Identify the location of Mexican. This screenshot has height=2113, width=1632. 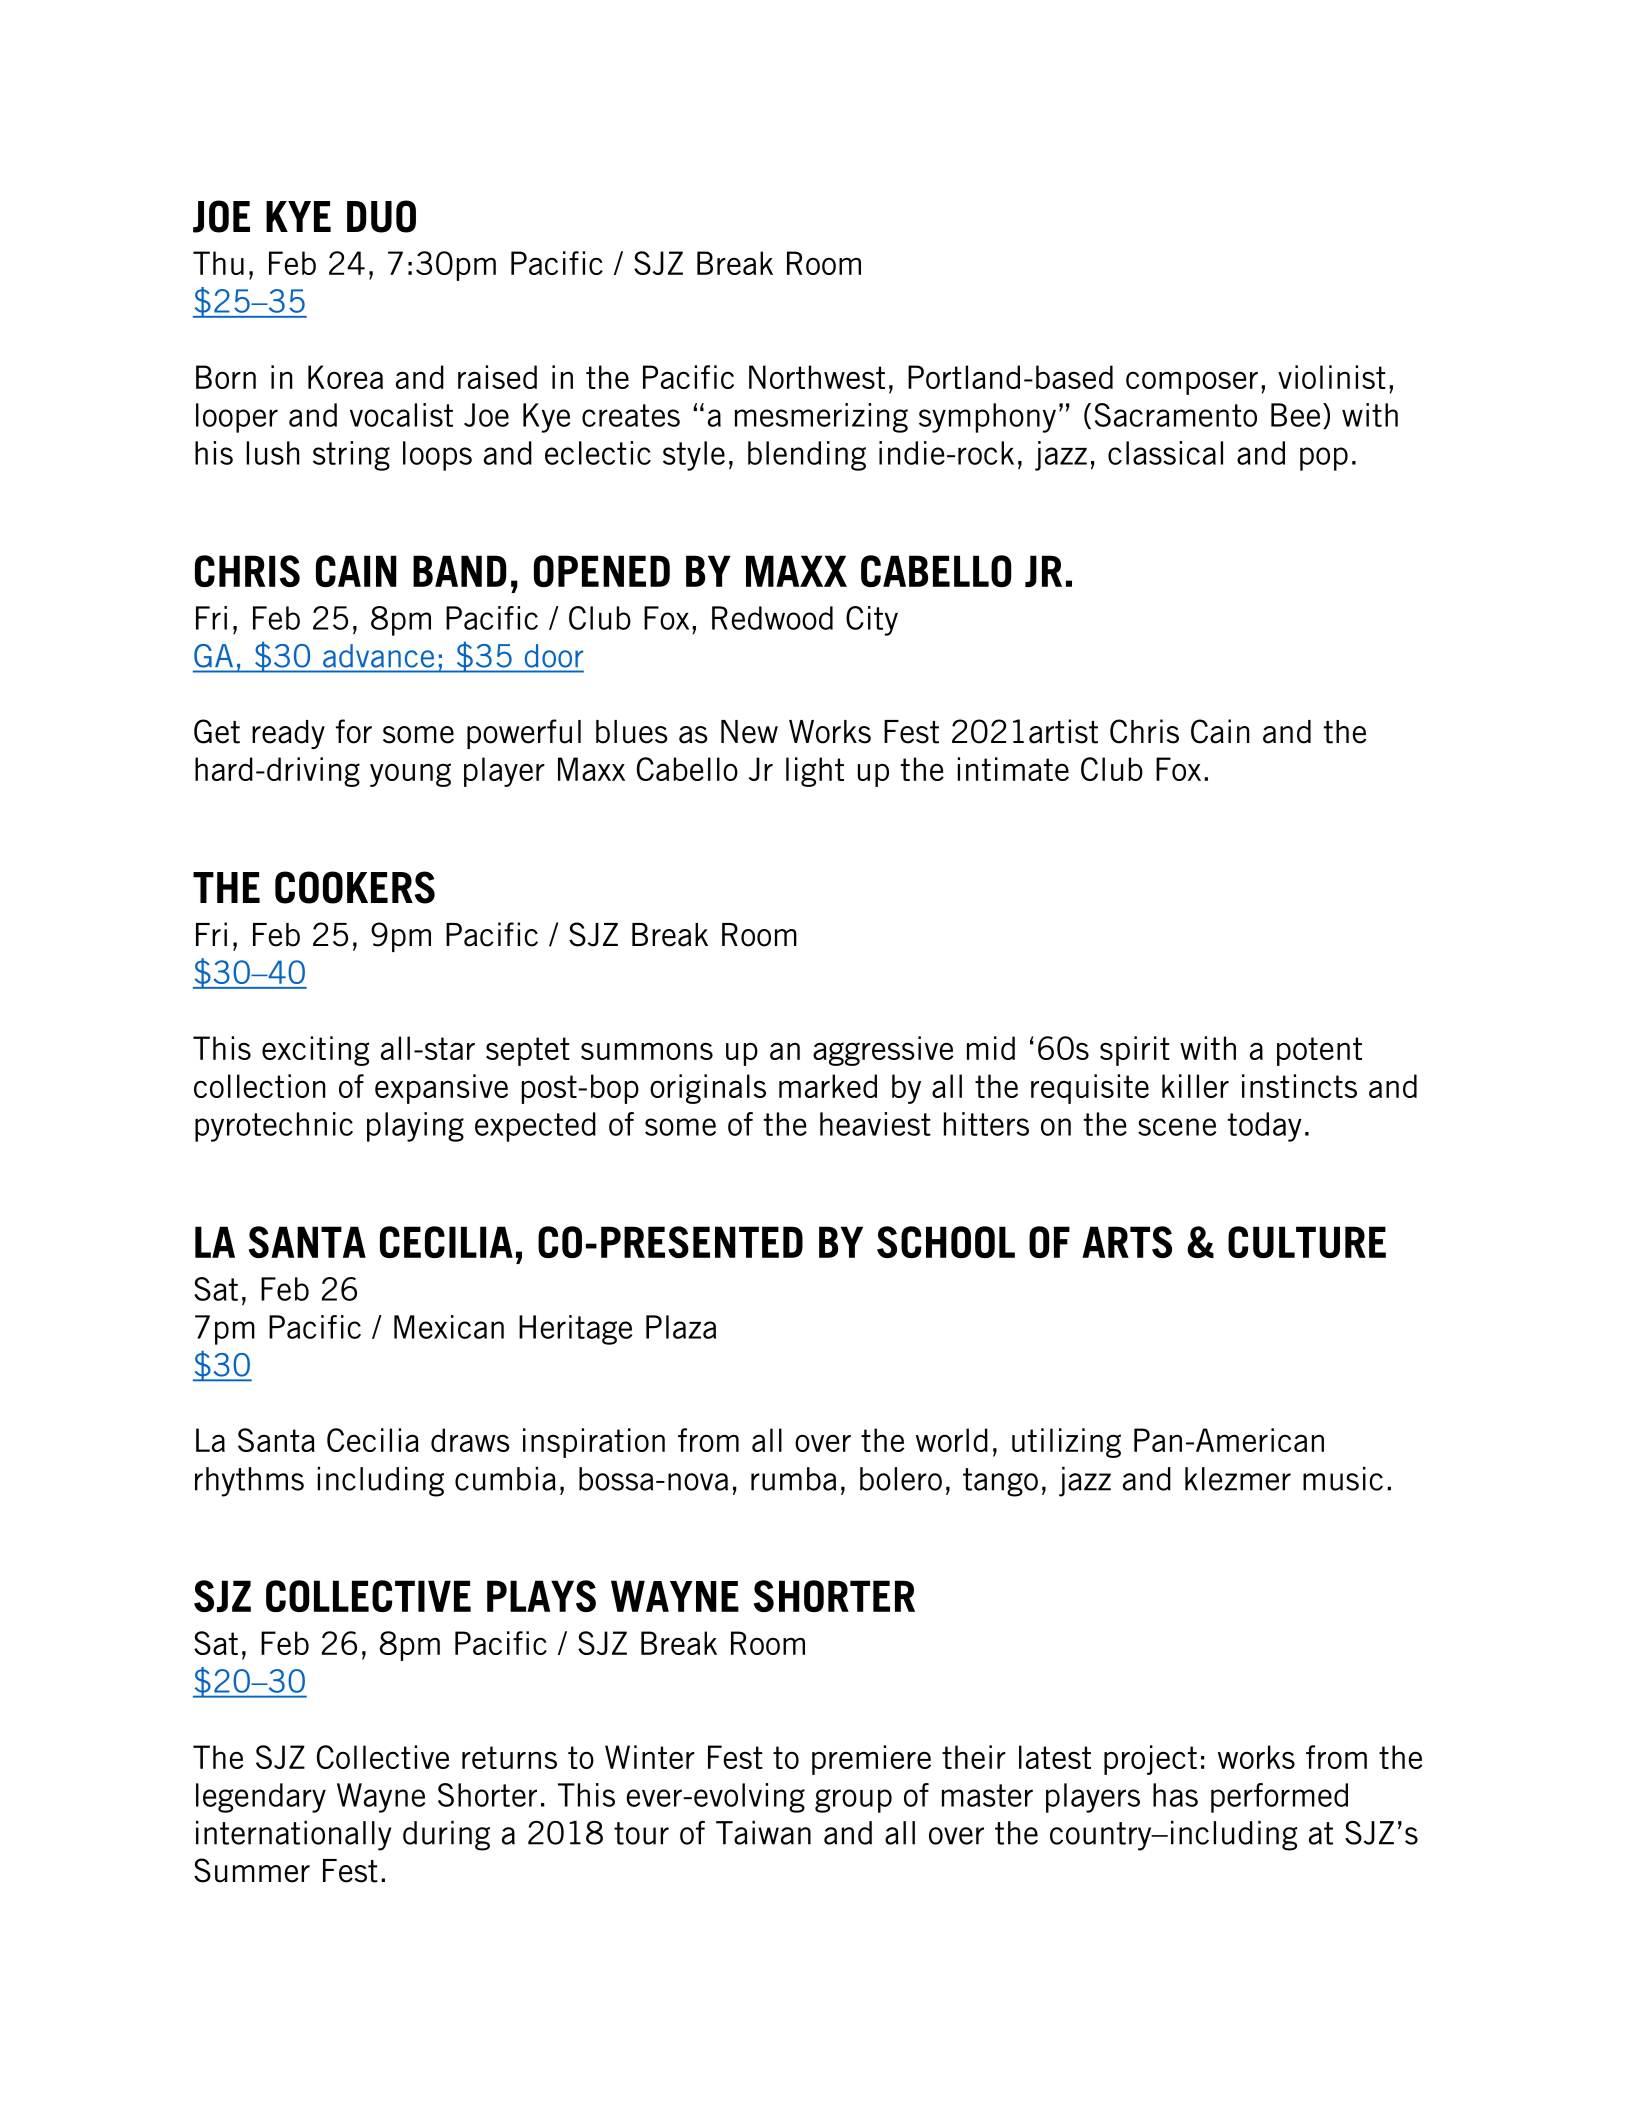
(449, 1327).
